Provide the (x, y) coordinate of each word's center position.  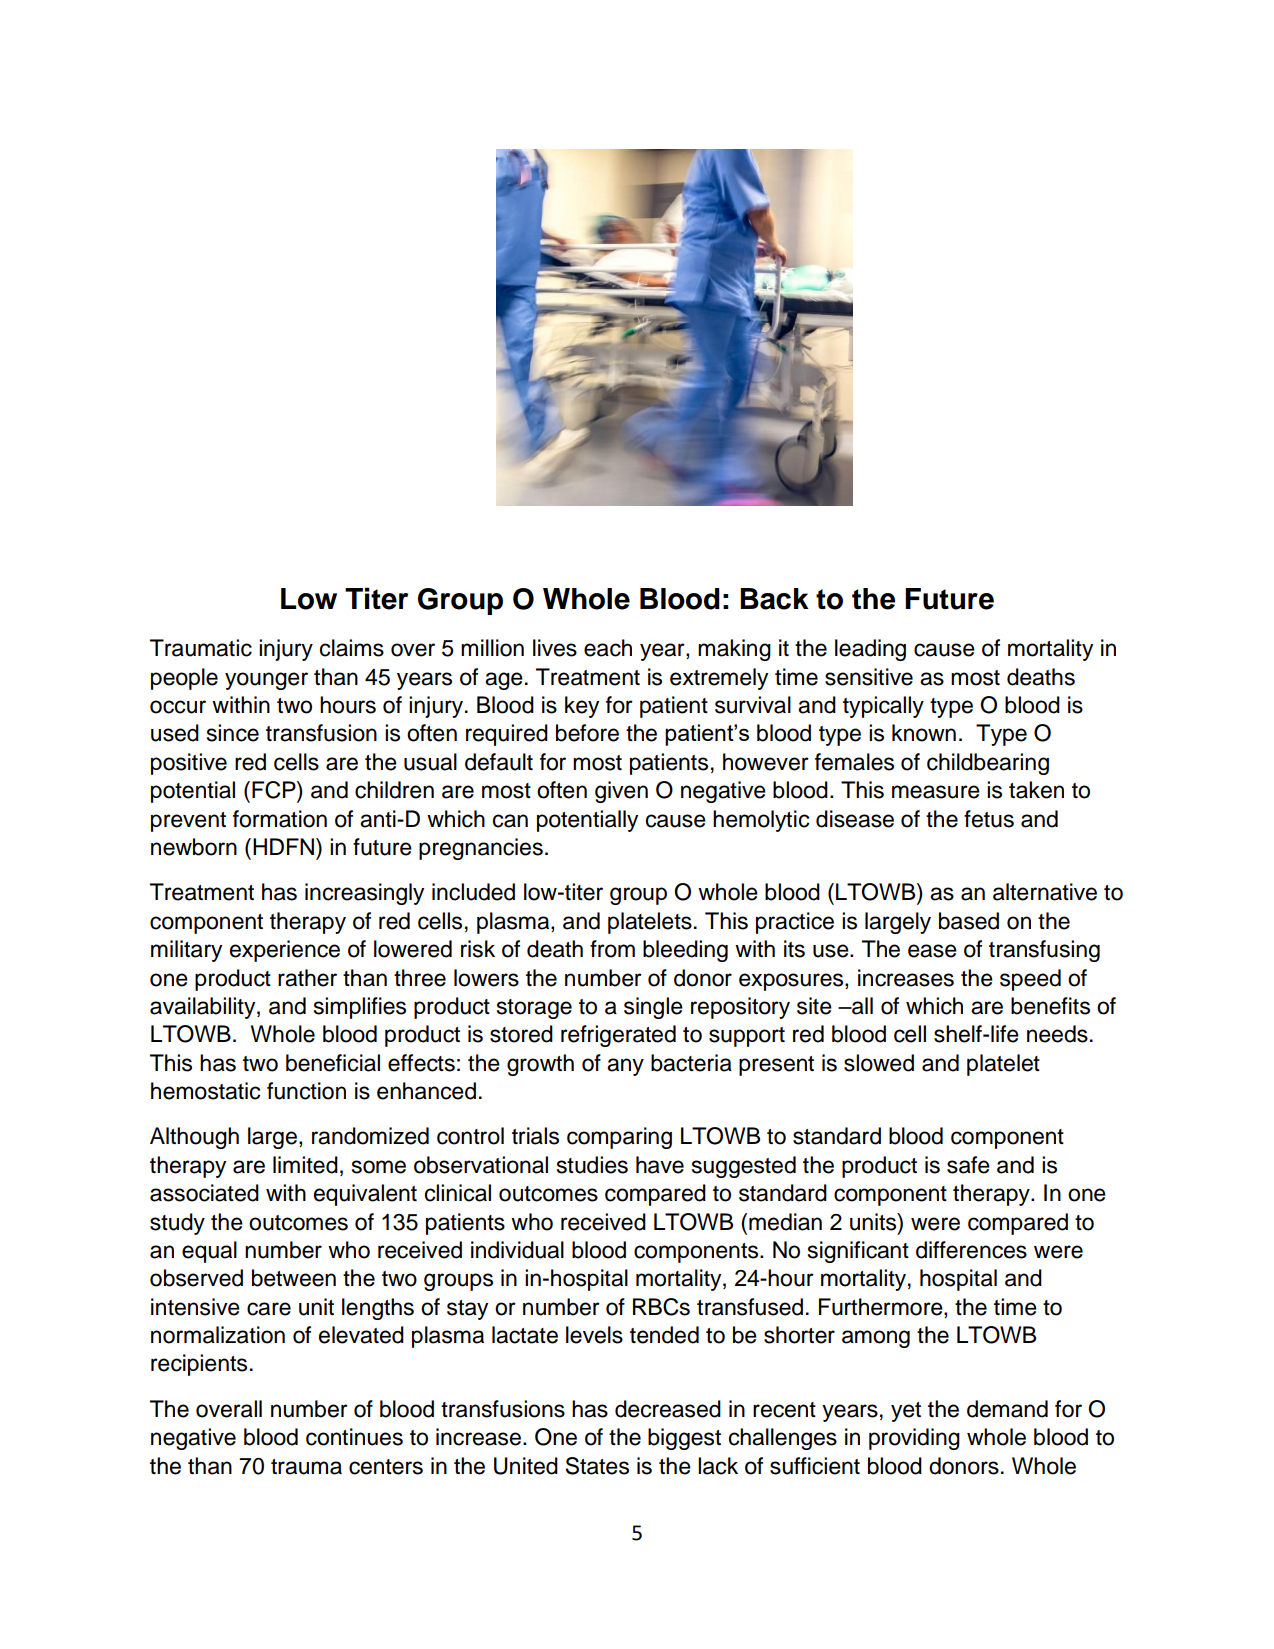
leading (870, 650)
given (621, 792)
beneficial (333, 1063)
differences (971, 1250)
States (597, 1466)
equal (209, 1252)
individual (517, 1250)
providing (914, 1439)
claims (352, 648)
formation (280, 819)
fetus (989, 819)
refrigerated (618, 1036)
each (608, 648)
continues (354, 1437)
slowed (879, 1063)
